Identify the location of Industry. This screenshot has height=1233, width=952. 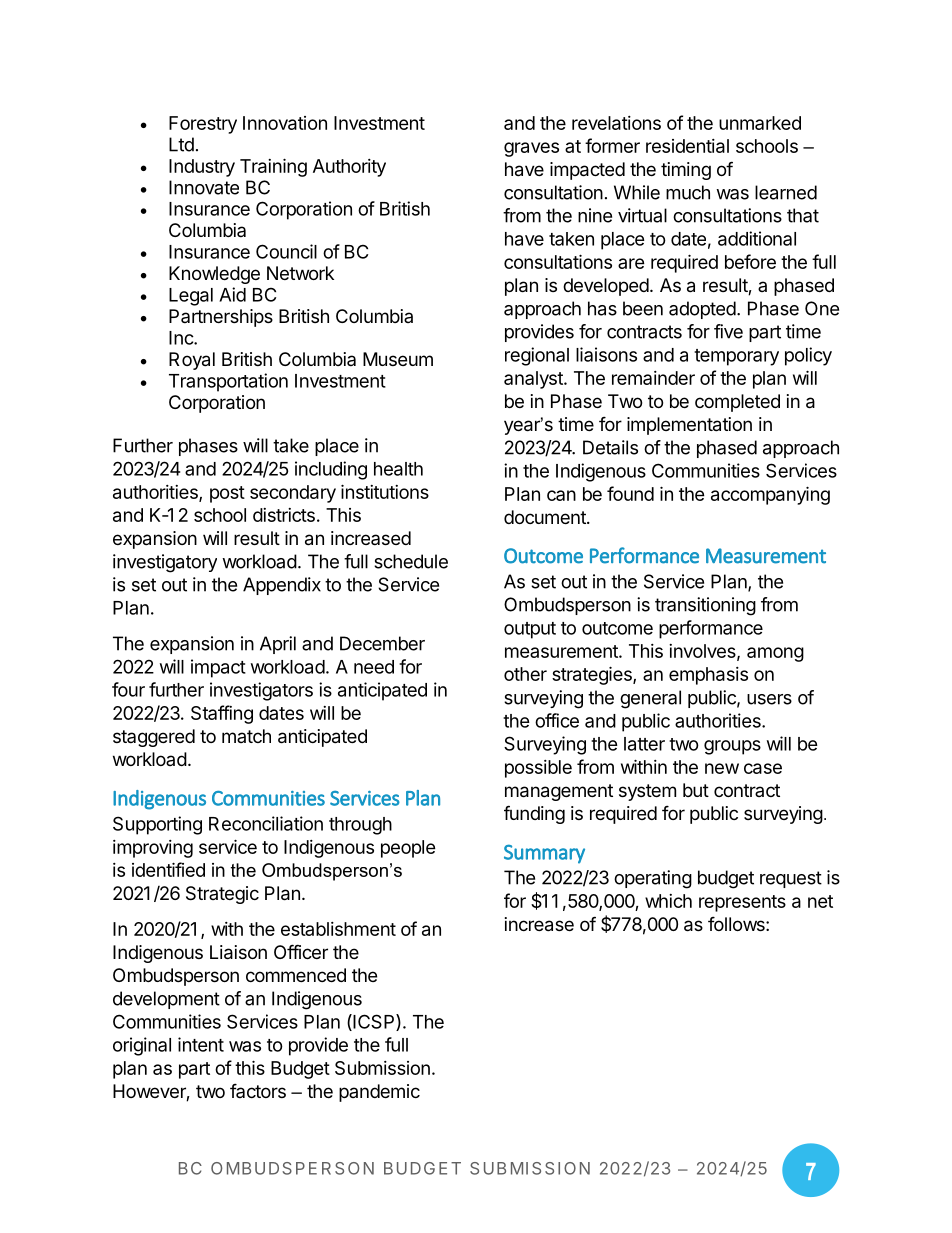
(202, 168).
